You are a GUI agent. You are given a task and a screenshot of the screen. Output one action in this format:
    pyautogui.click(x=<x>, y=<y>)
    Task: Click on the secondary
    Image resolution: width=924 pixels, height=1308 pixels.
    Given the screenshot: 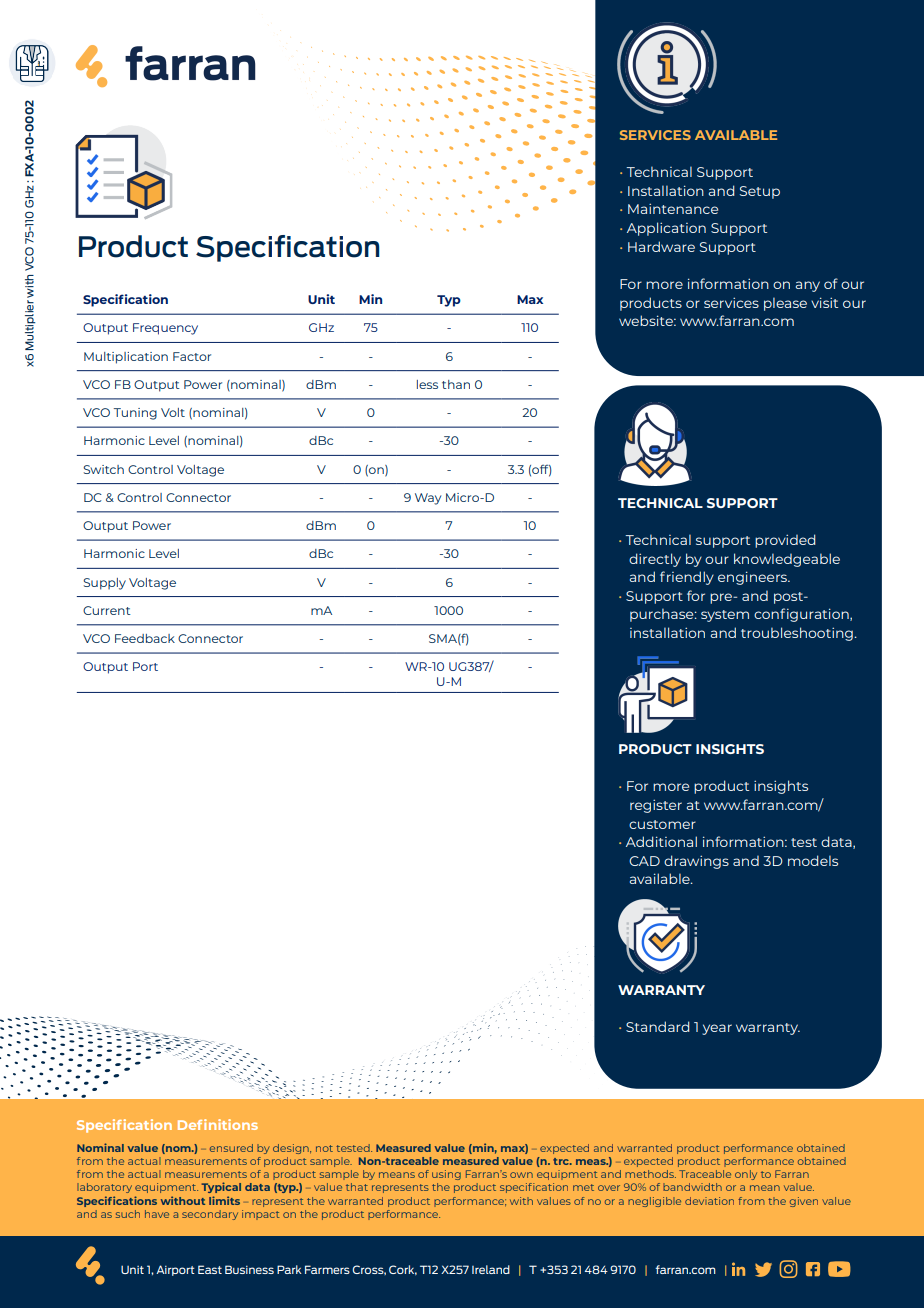 What is the action you would take?
    pyautogui.click(x=210, y=1215)
